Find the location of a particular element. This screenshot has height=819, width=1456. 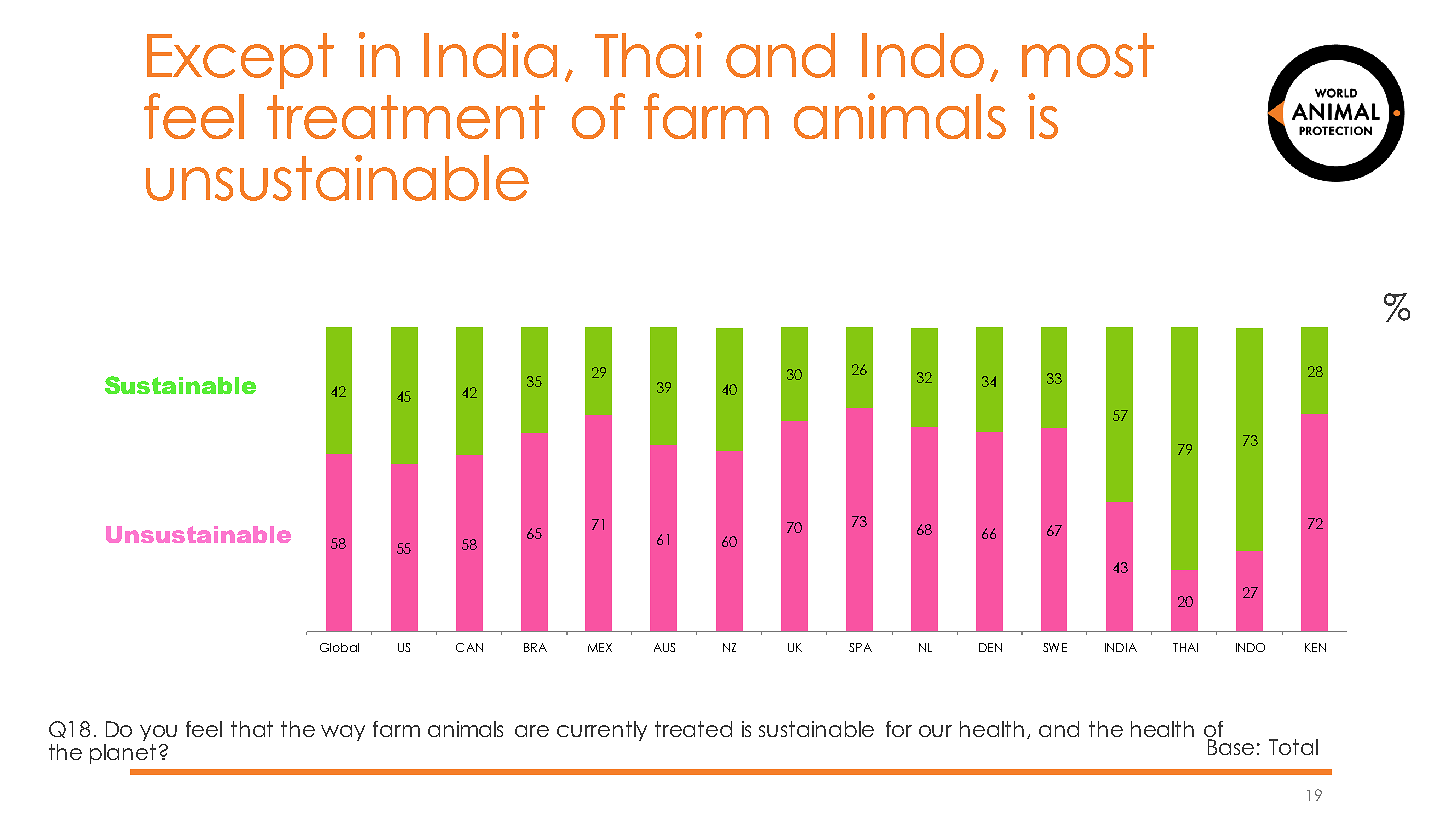

BRA is located at coordinates (535, 647).
